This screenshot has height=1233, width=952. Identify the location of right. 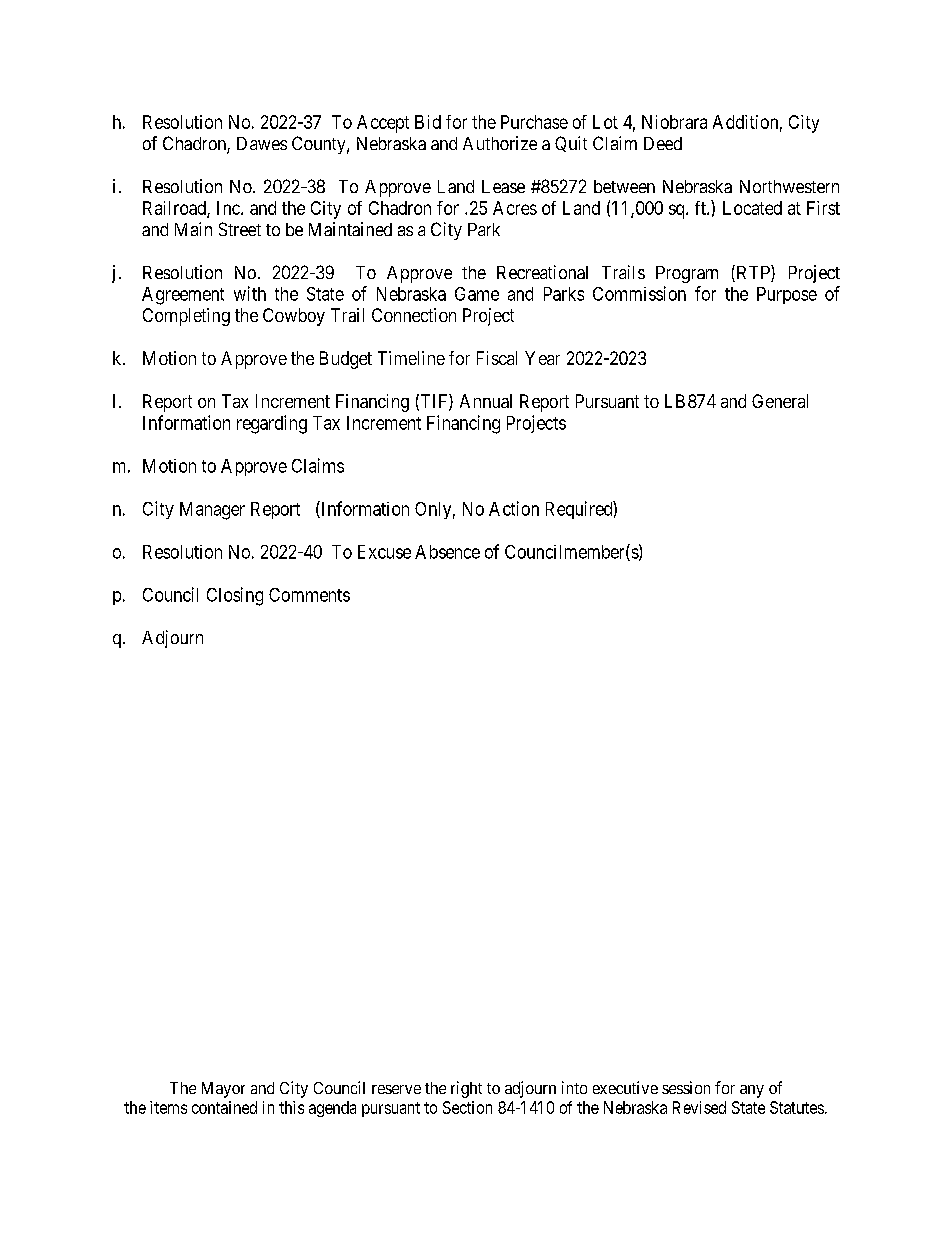
(466, 1089).
